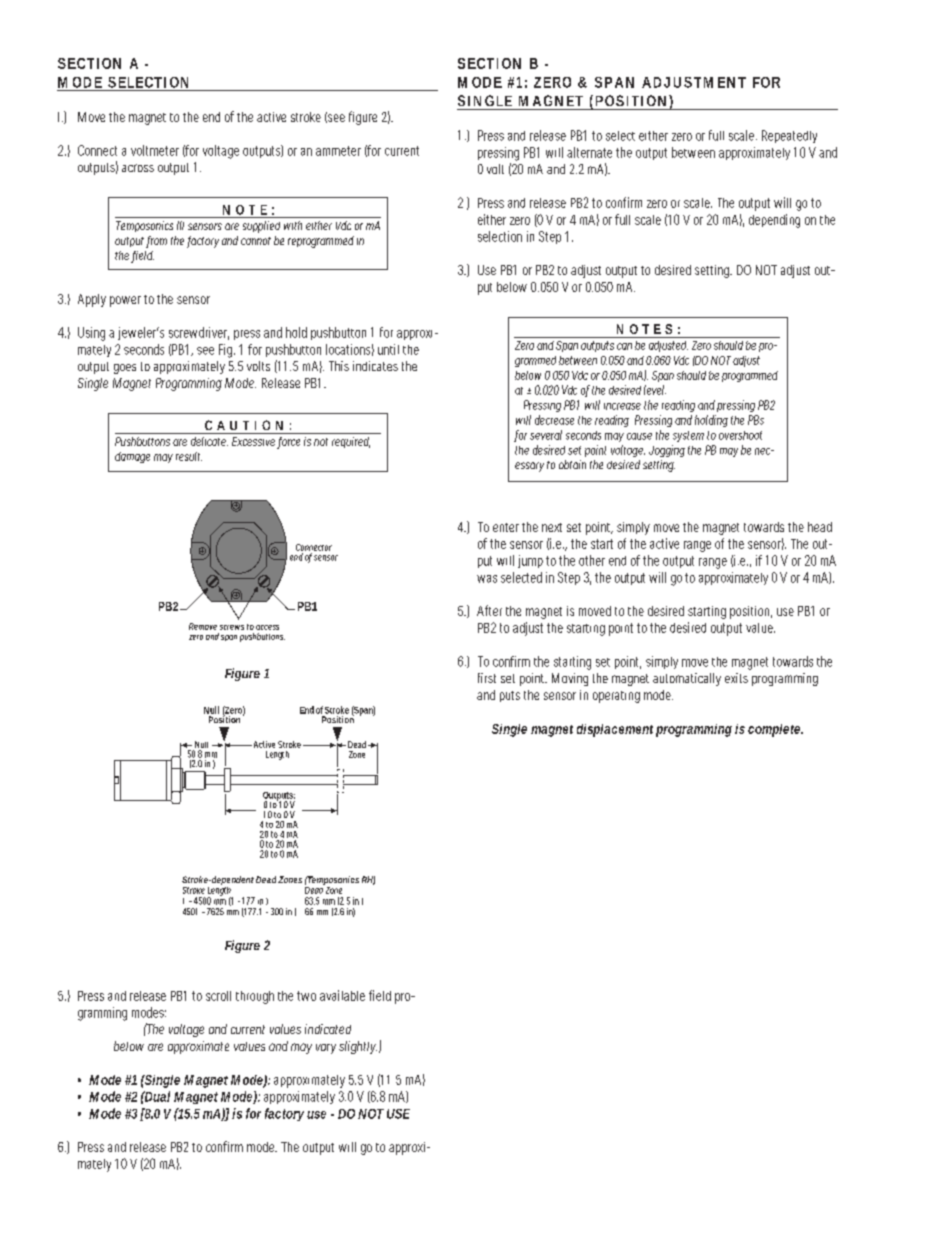  I want to click on complete, so click(775, 730).
